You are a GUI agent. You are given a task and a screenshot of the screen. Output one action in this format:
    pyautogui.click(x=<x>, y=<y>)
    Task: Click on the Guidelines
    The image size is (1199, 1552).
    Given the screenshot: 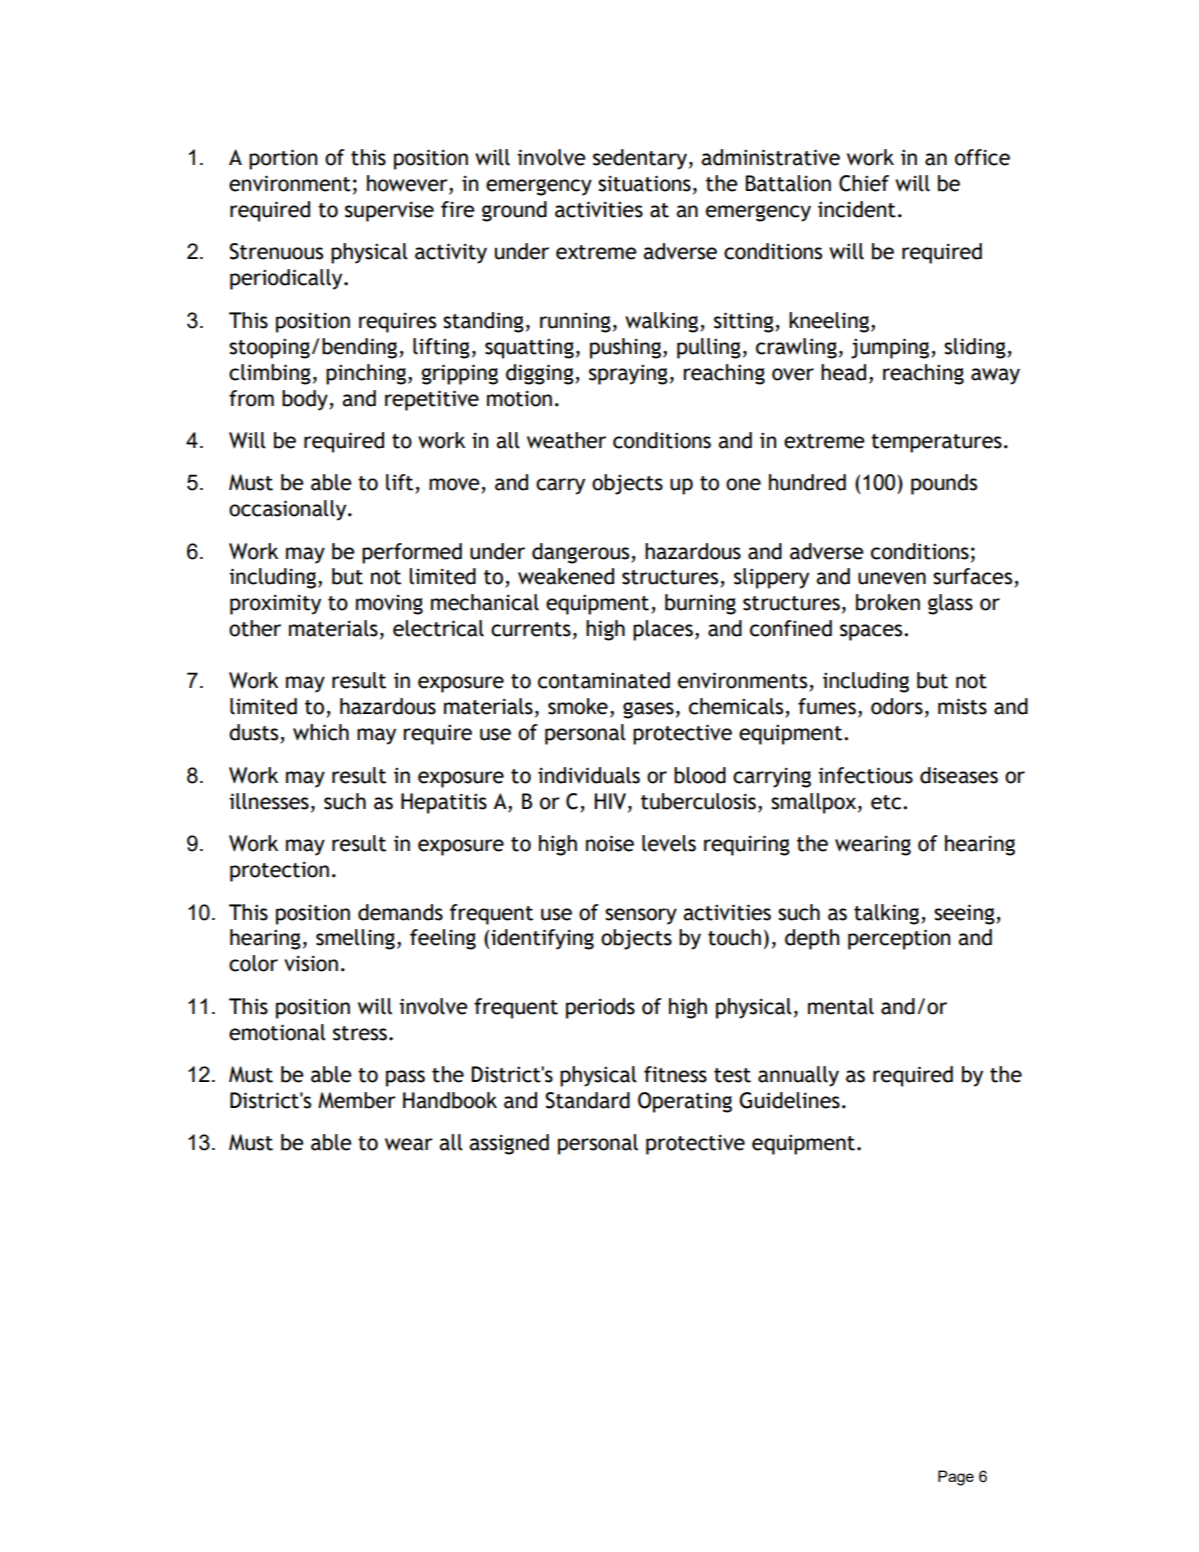 What is the action you would take?
    pyautogui.click(x=789, y=1100)
